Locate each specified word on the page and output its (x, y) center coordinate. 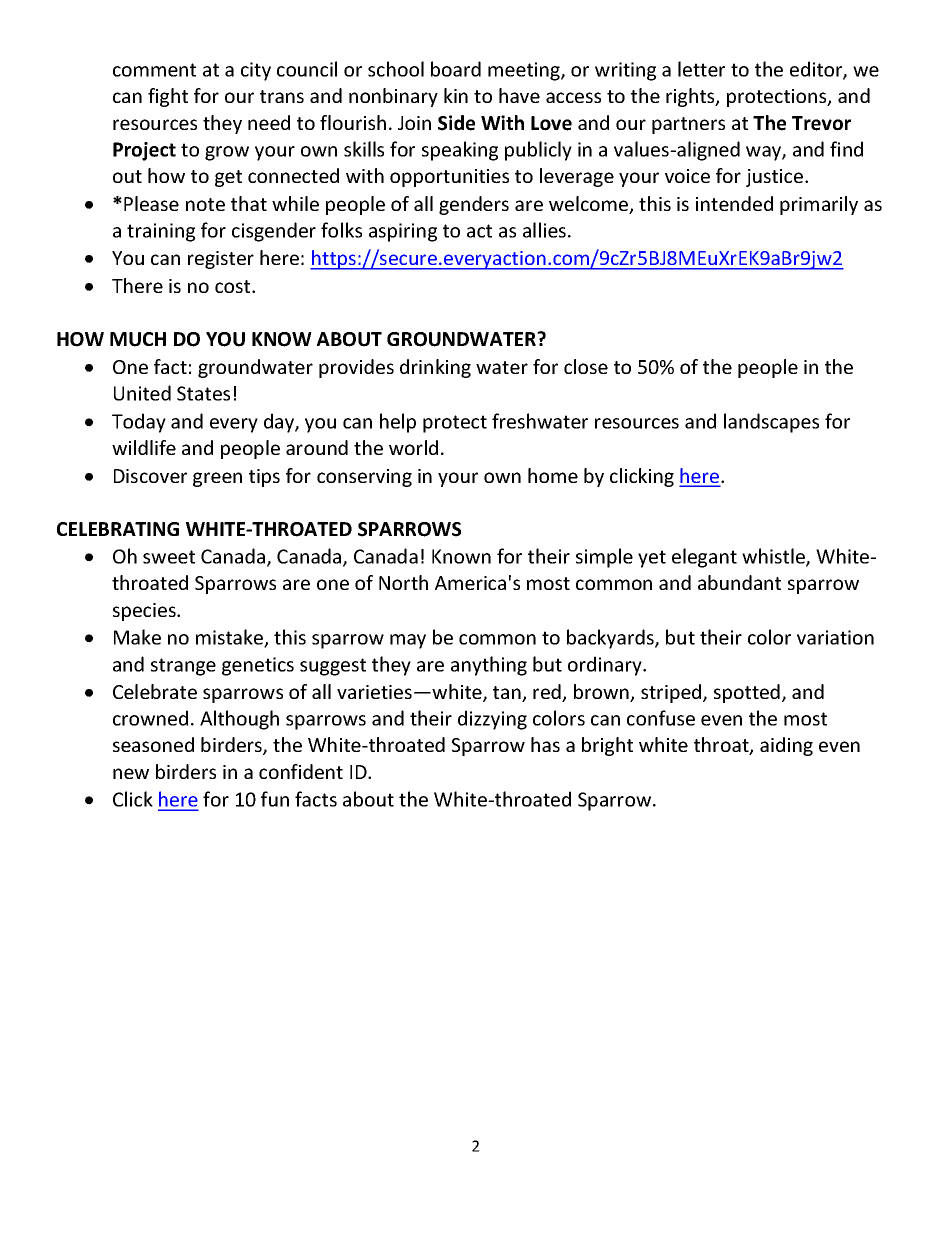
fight (168, 97)
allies (546, 230)
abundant (739, 582)
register (221, 260)
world (413, 447)
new (131, 773)
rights (691, 97)
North (403, 582)
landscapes (771, 423)
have (519, 95)
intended (734, 203)
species (145, 612)
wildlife (144, 447)
